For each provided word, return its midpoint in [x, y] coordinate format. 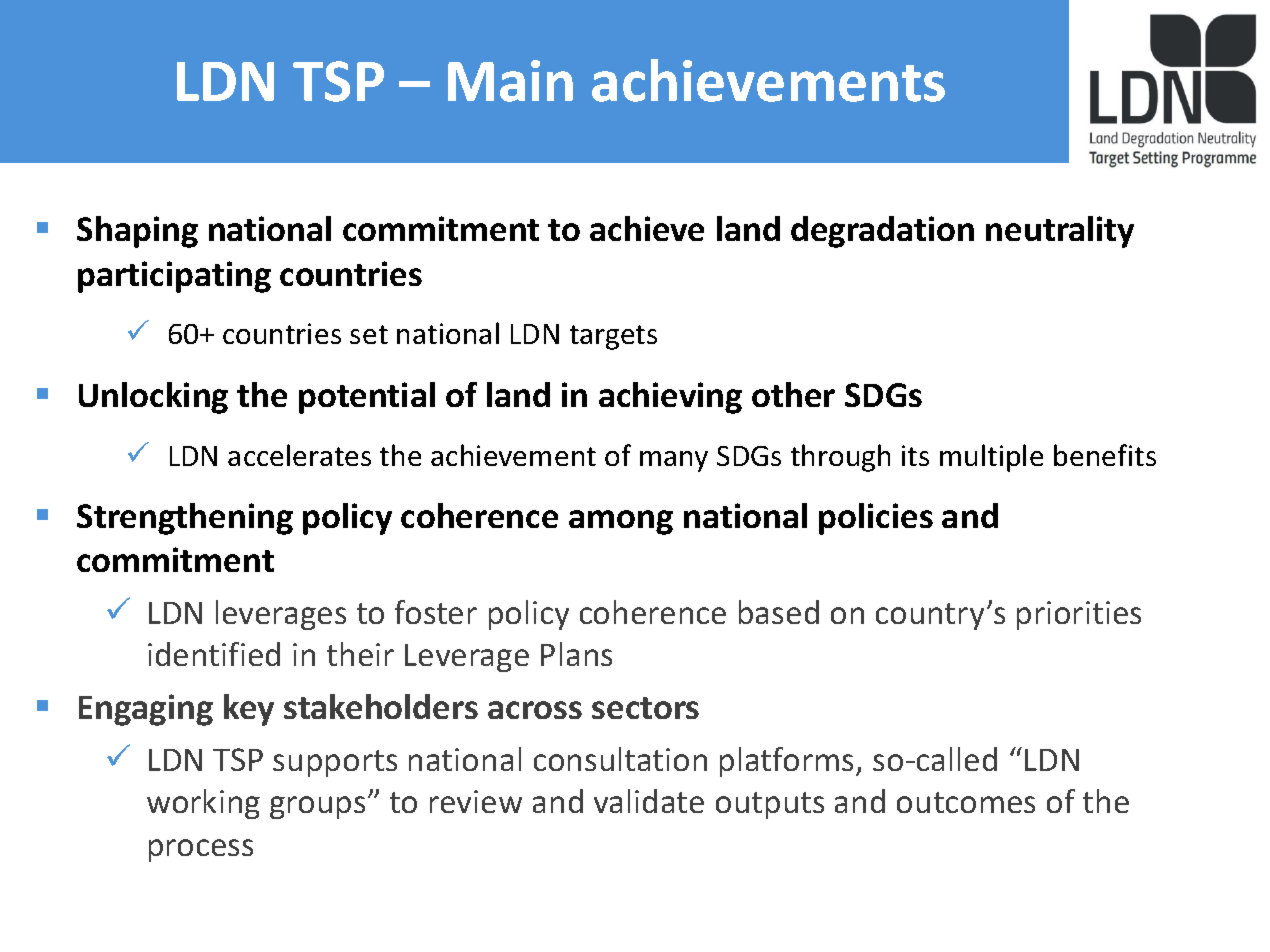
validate [649, 801]
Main [510, 81]
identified [214, 654]
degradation [882, 232]
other [793, 394]
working [203, 804]
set [369, 334]
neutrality [1060, 232]
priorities [1079, 615]
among [621, 522]
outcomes [966, 802]
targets [613, 337]
